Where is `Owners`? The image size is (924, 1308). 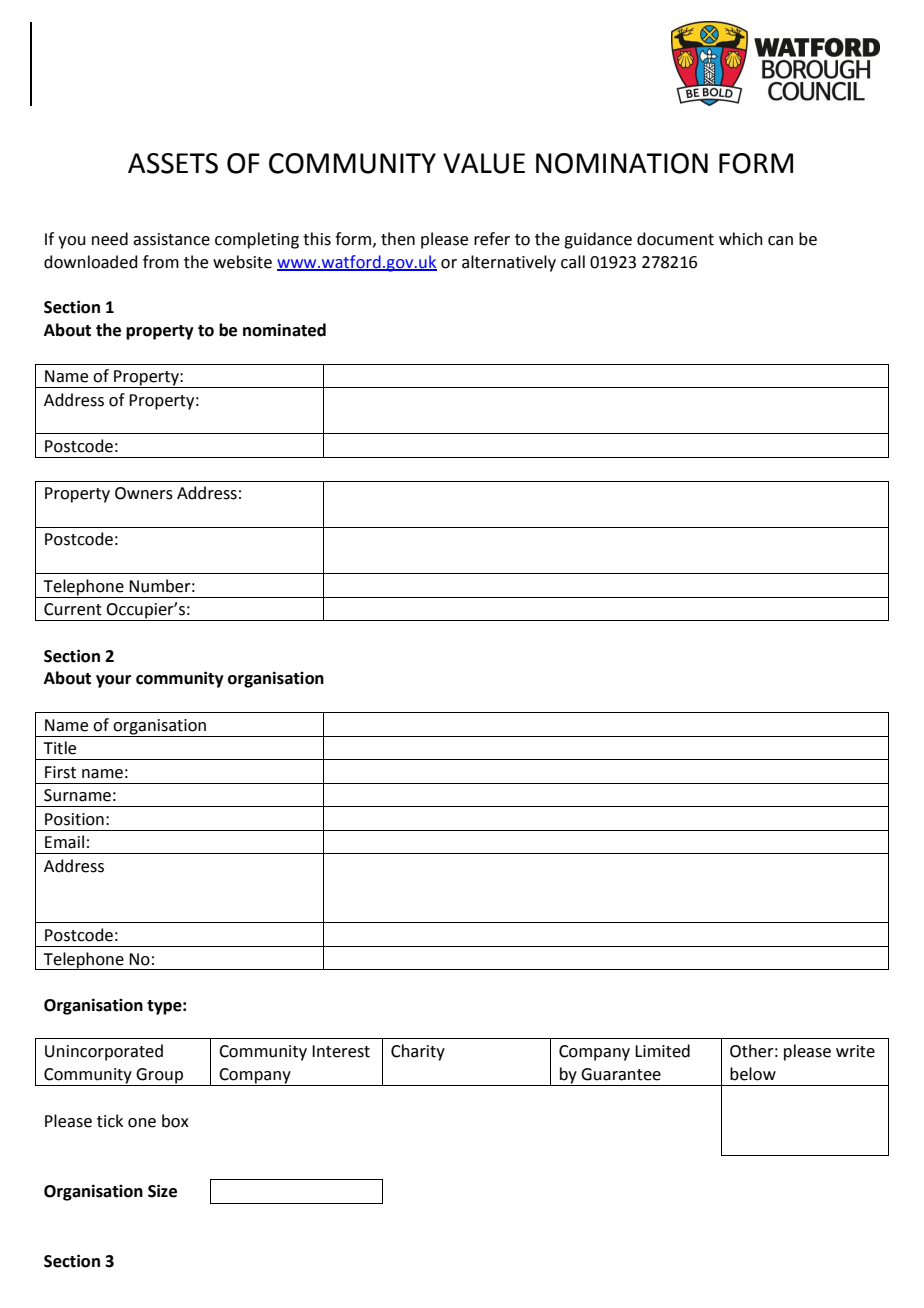
Owners is located at coordinates (144, 493).
